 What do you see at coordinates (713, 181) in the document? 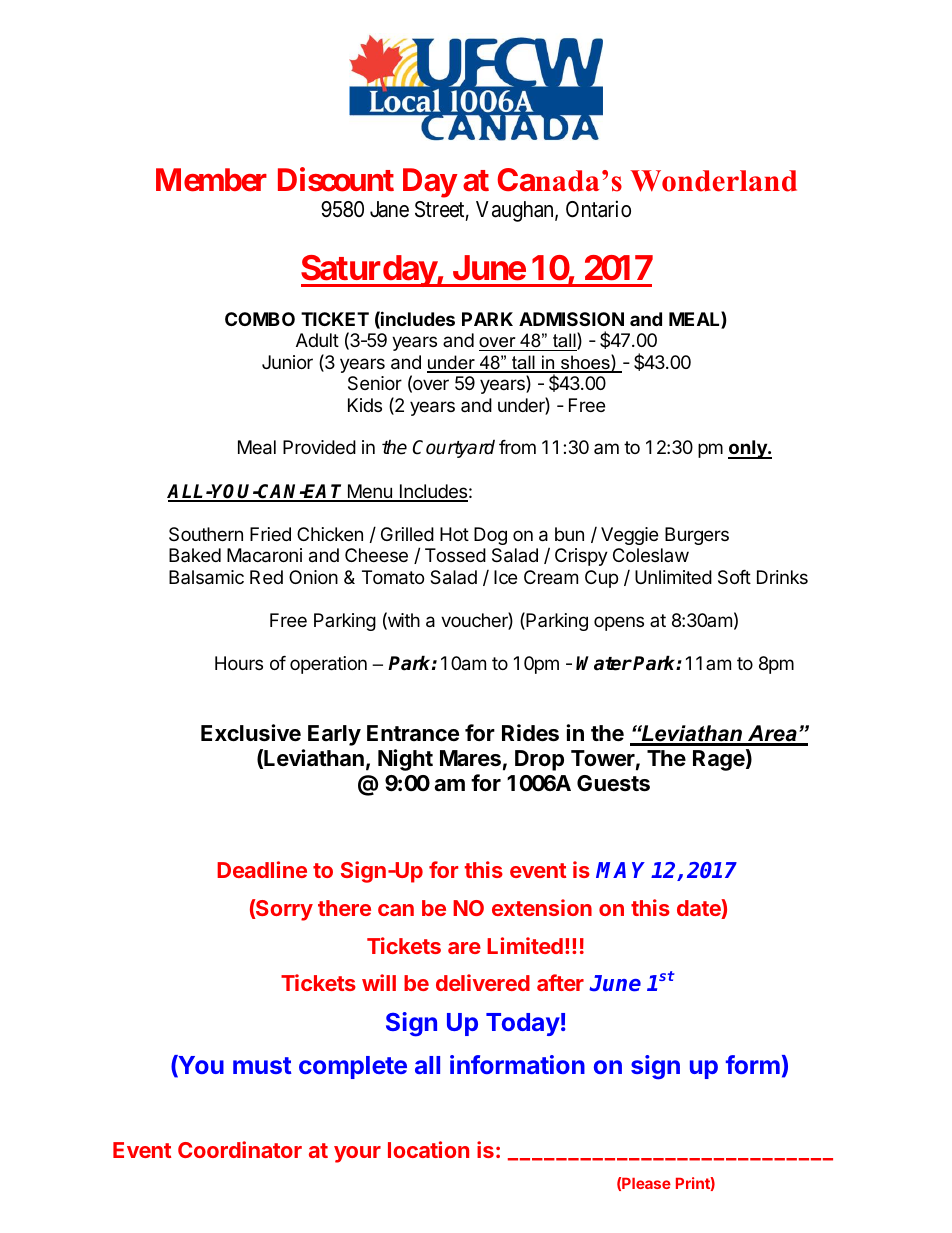
I see `Wonderland` at bounding box center [713, 181].
